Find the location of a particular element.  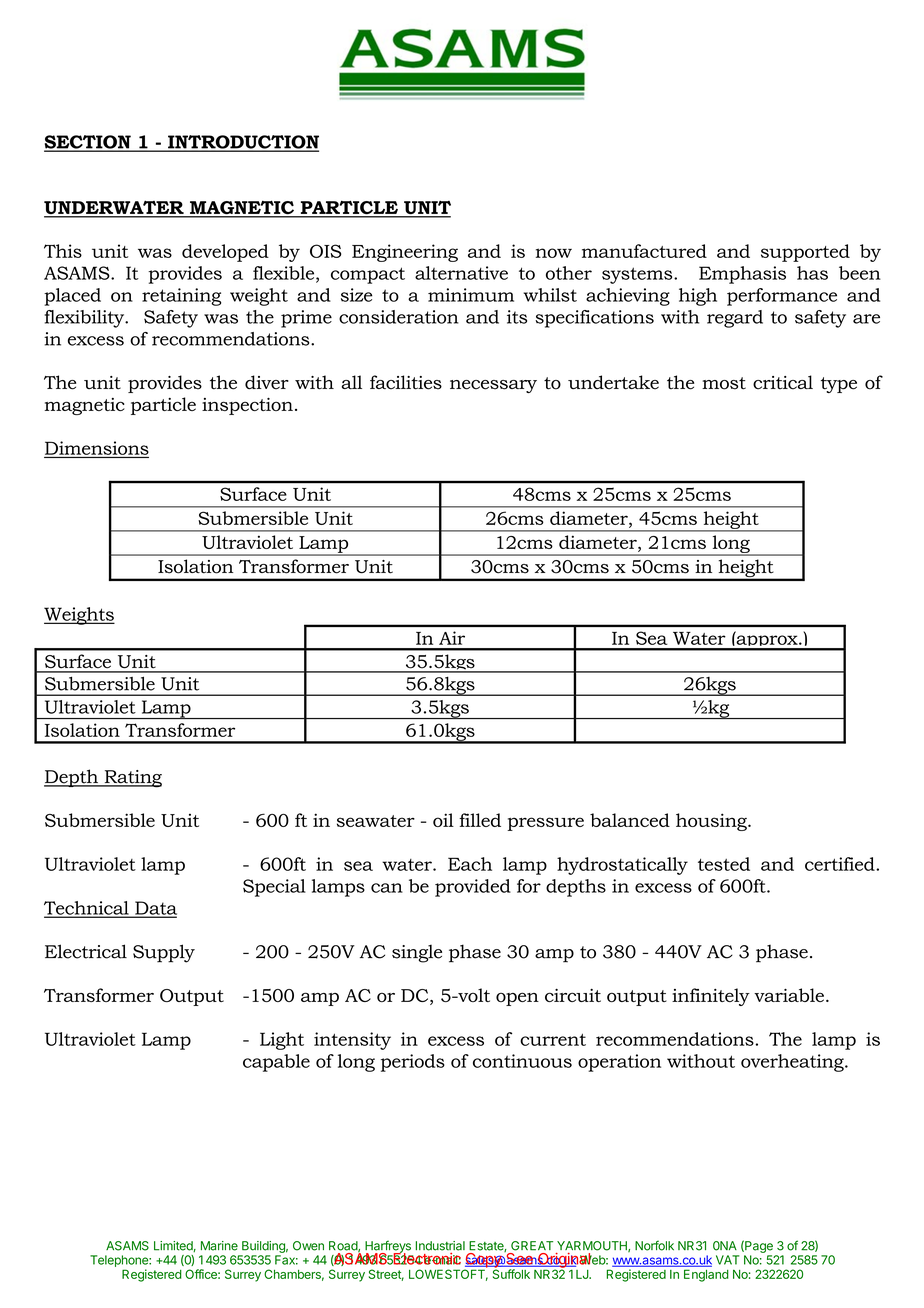

VAT is located at coordinates (727, 1260).
